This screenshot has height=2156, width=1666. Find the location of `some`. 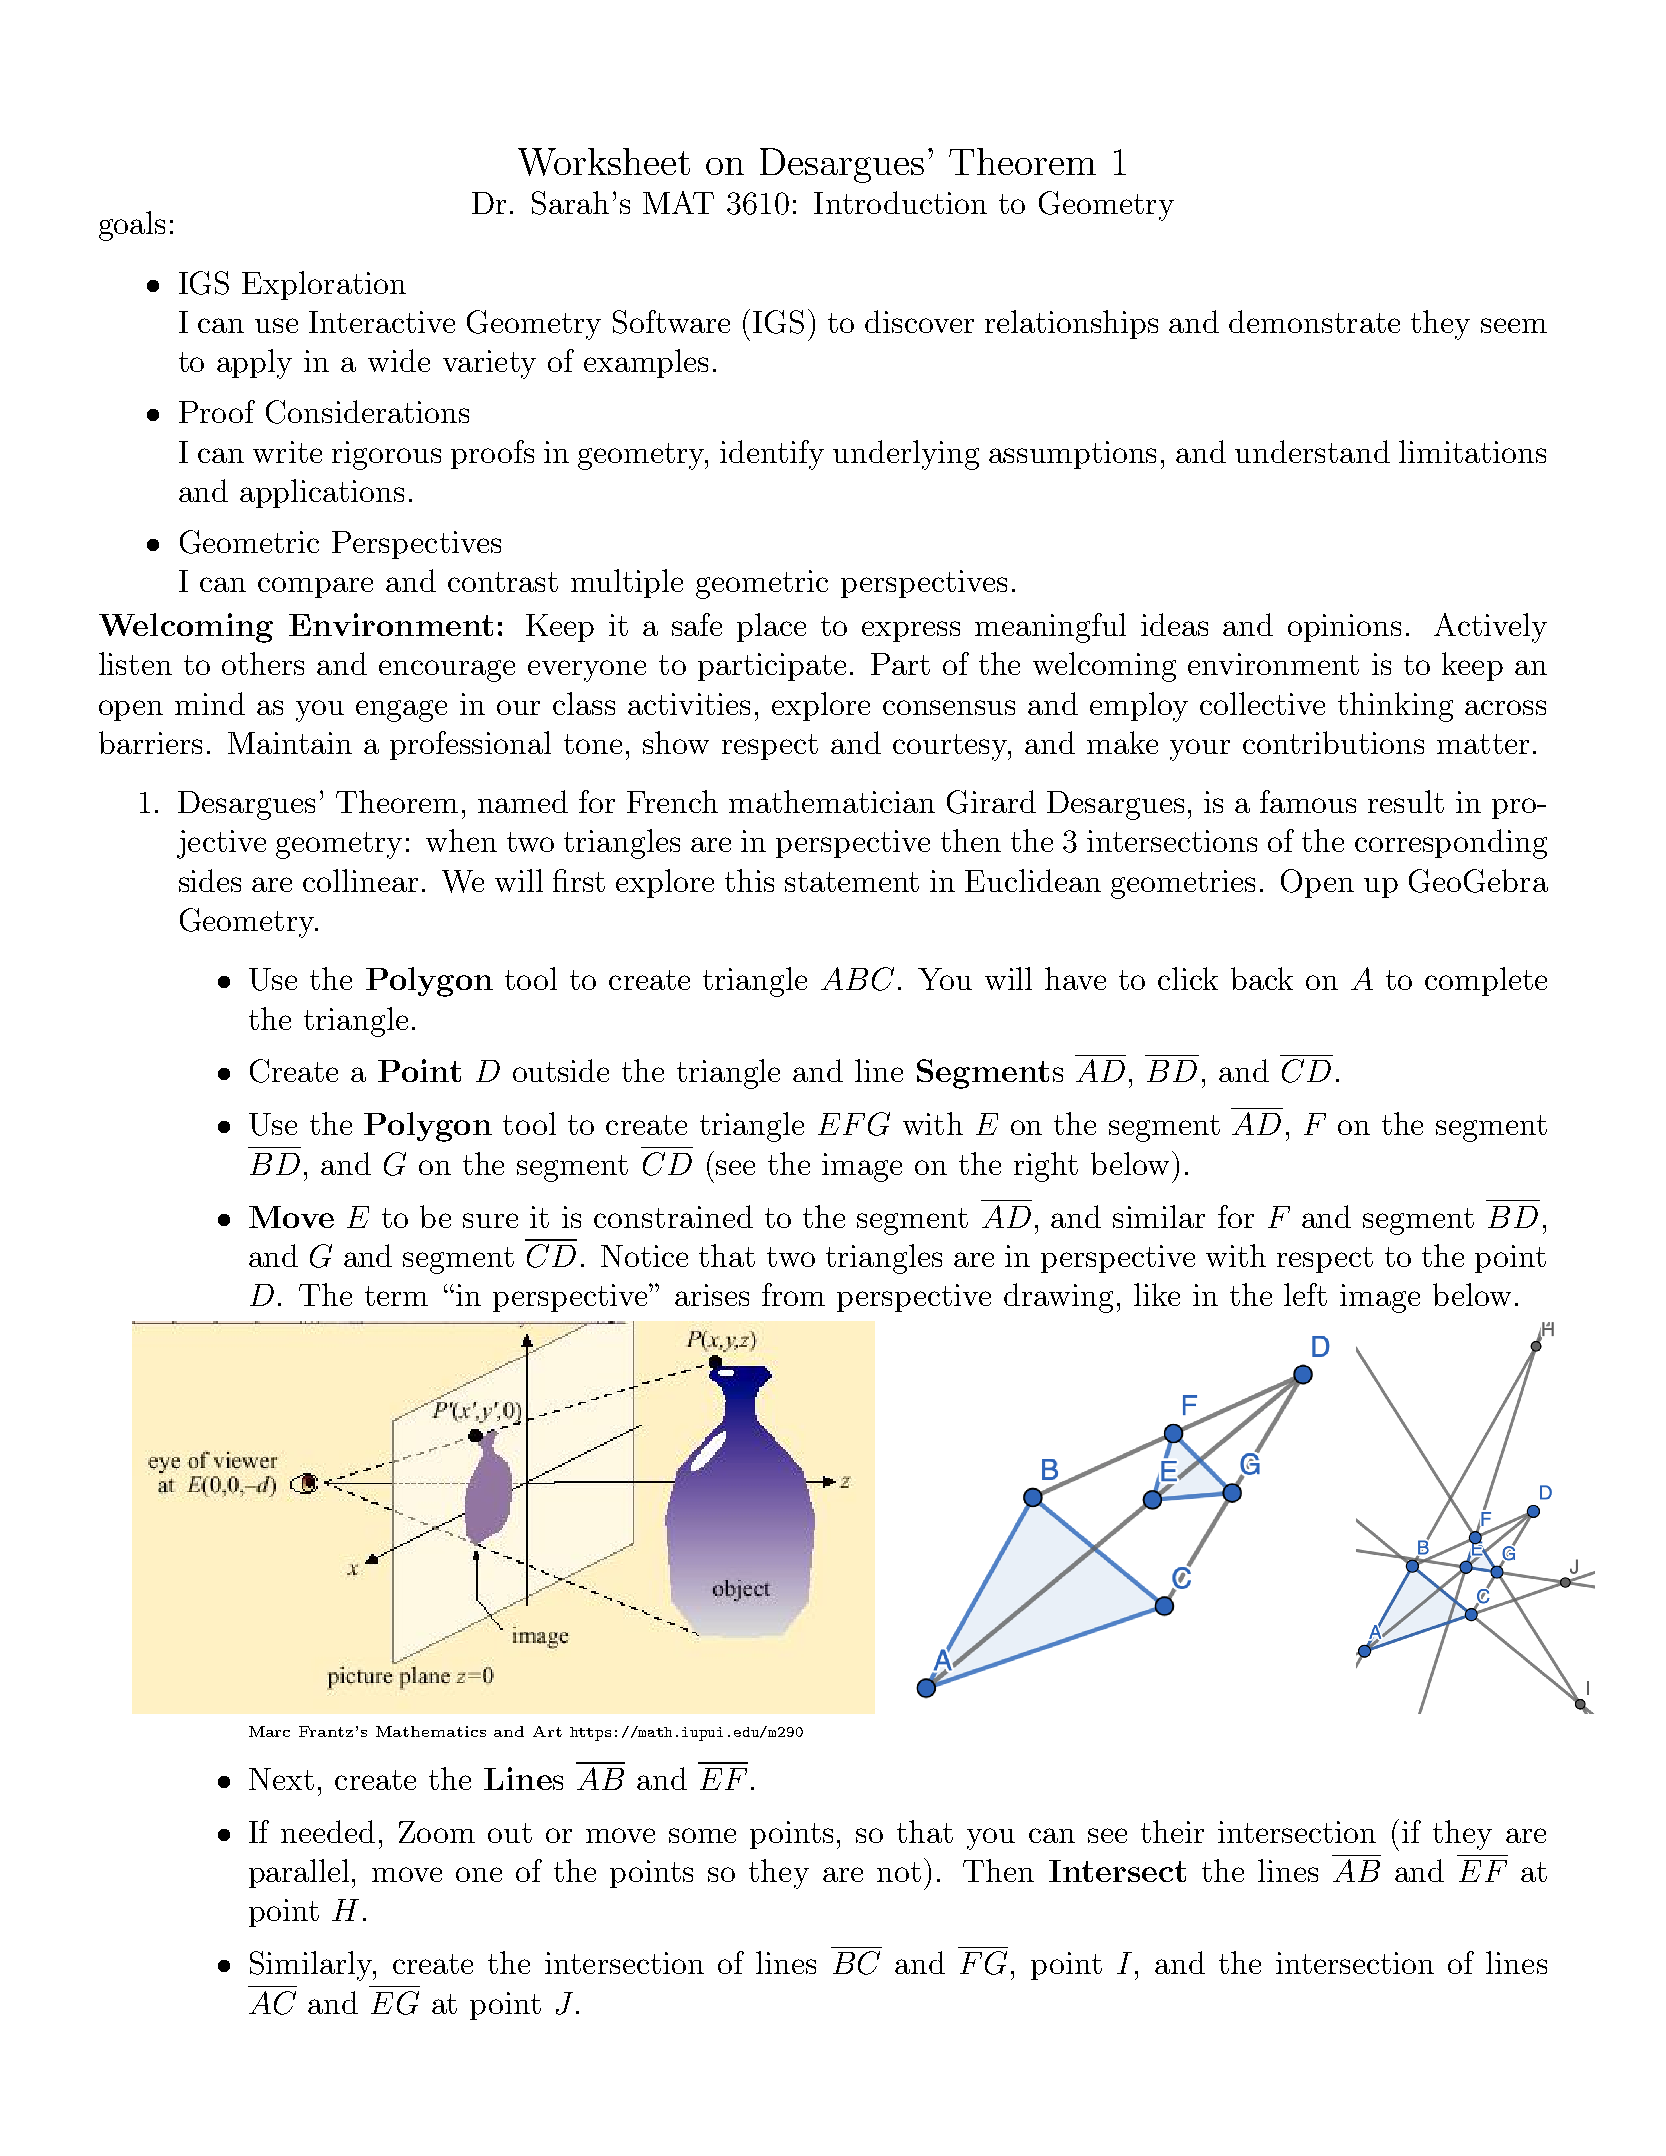

some is located at coordinates (702, 1835).
